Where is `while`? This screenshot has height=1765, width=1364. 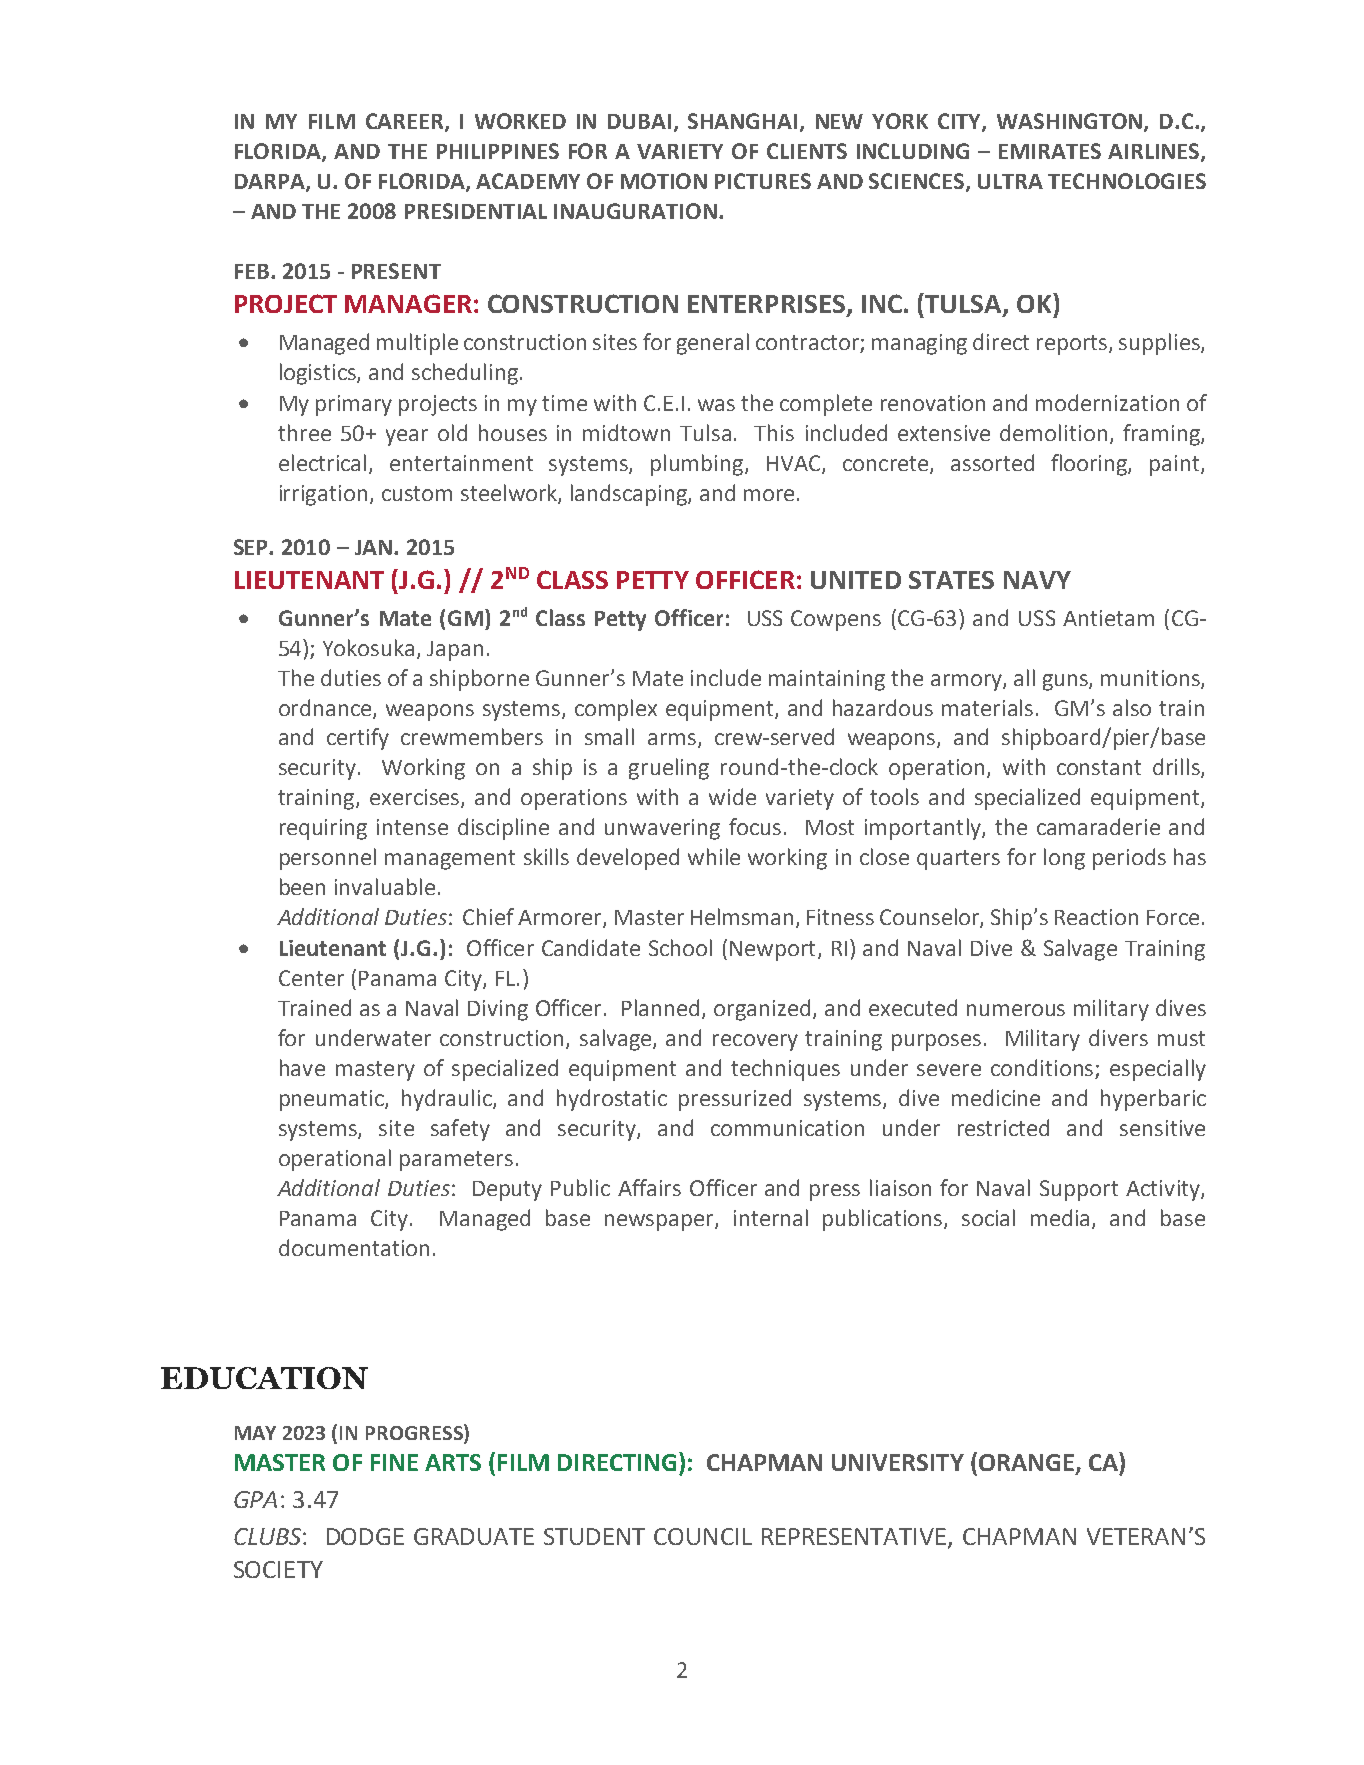 while is located at coordinates (714, 856).
